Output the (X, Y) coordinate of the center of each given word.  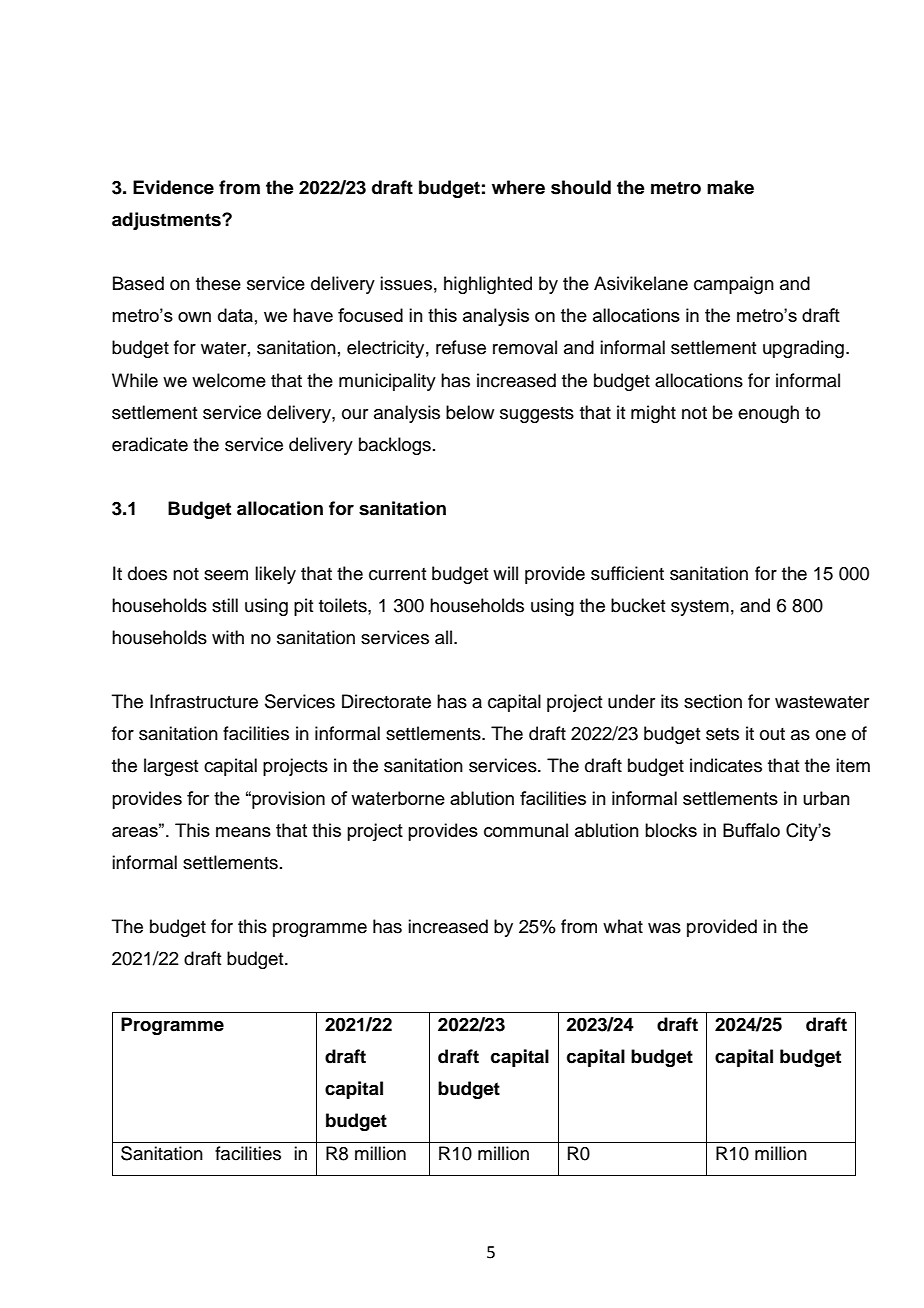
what (623, 926)
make (730, 187)
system (700, 608)
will (505, 573)
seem (226, 575)
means (243, 832)
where (518, 187)
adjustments (167, 221)
